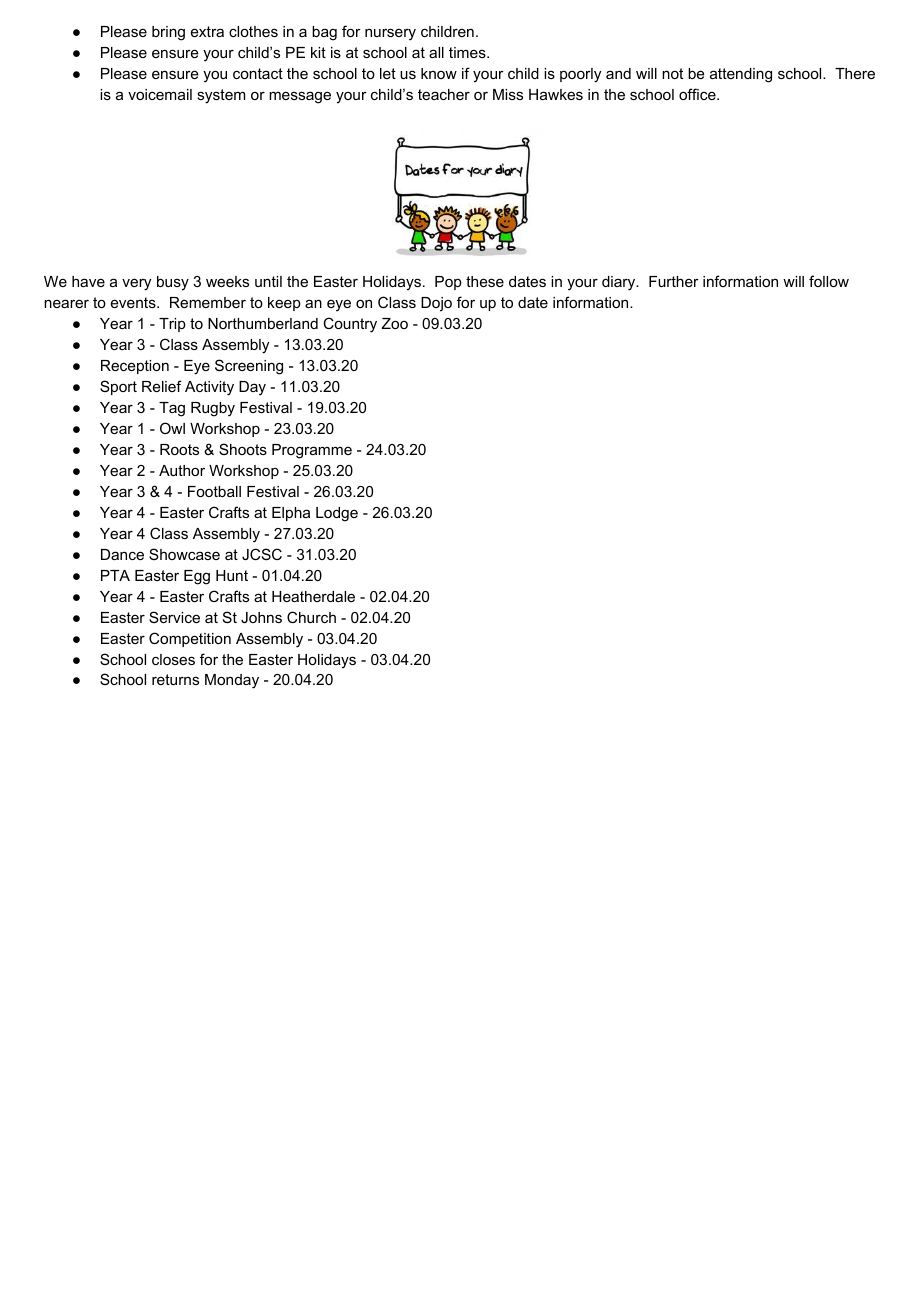  What do you see at coordinates (261, 617) in the screenshot?
I see `Johns` at bounding box center [261, 617].
